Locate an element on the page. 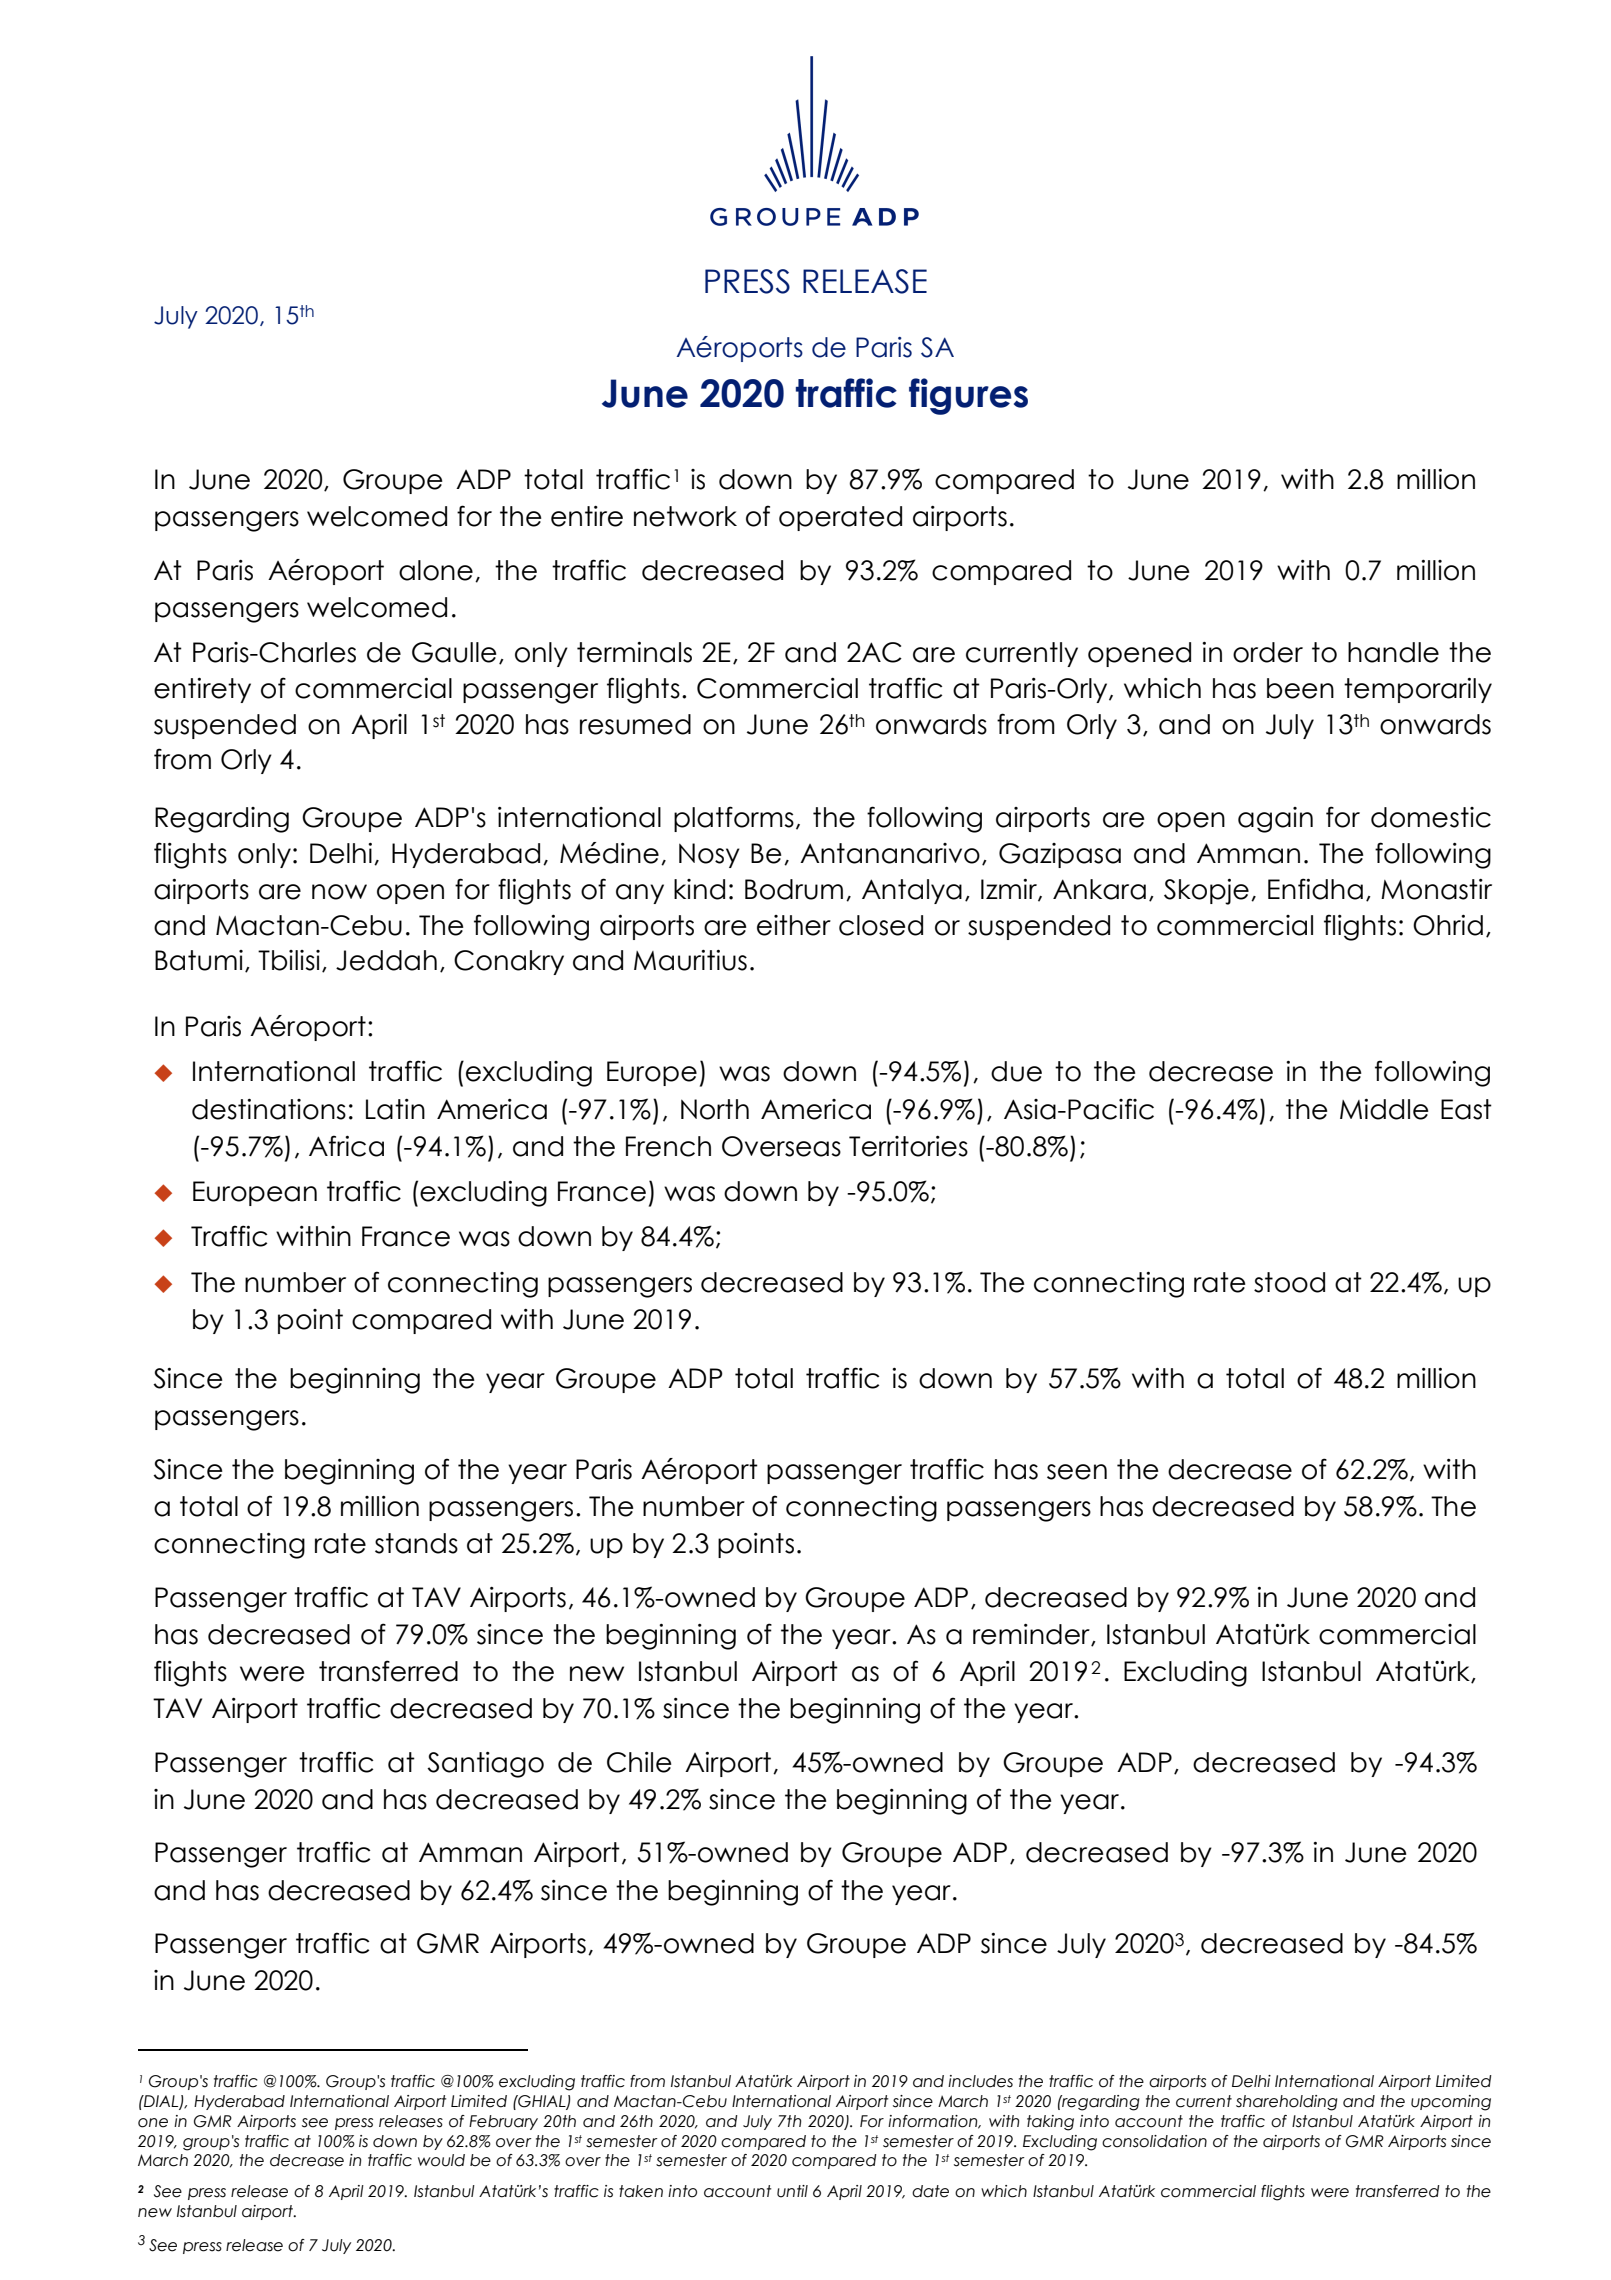 The width and height of the page is (1611, 2280). figures is located at coordinates (968, 396).
